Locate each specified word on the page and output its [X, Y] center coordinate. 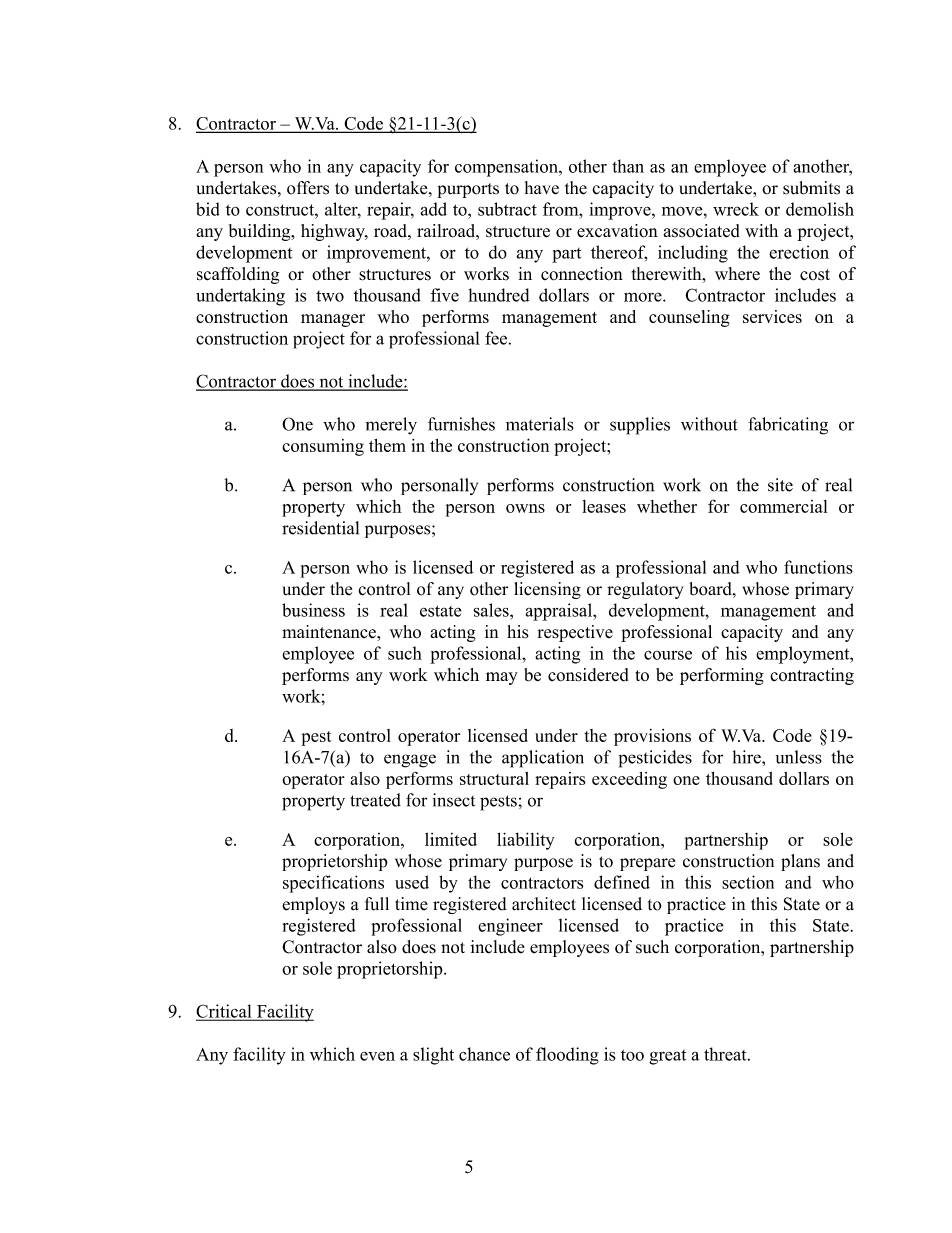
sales [492, 610]
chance [484, 1054]
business [313, 610]
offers [308, 188]
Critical [225, 1012]
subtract [507, 209]
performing [722, 676]
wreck [736, 209]
